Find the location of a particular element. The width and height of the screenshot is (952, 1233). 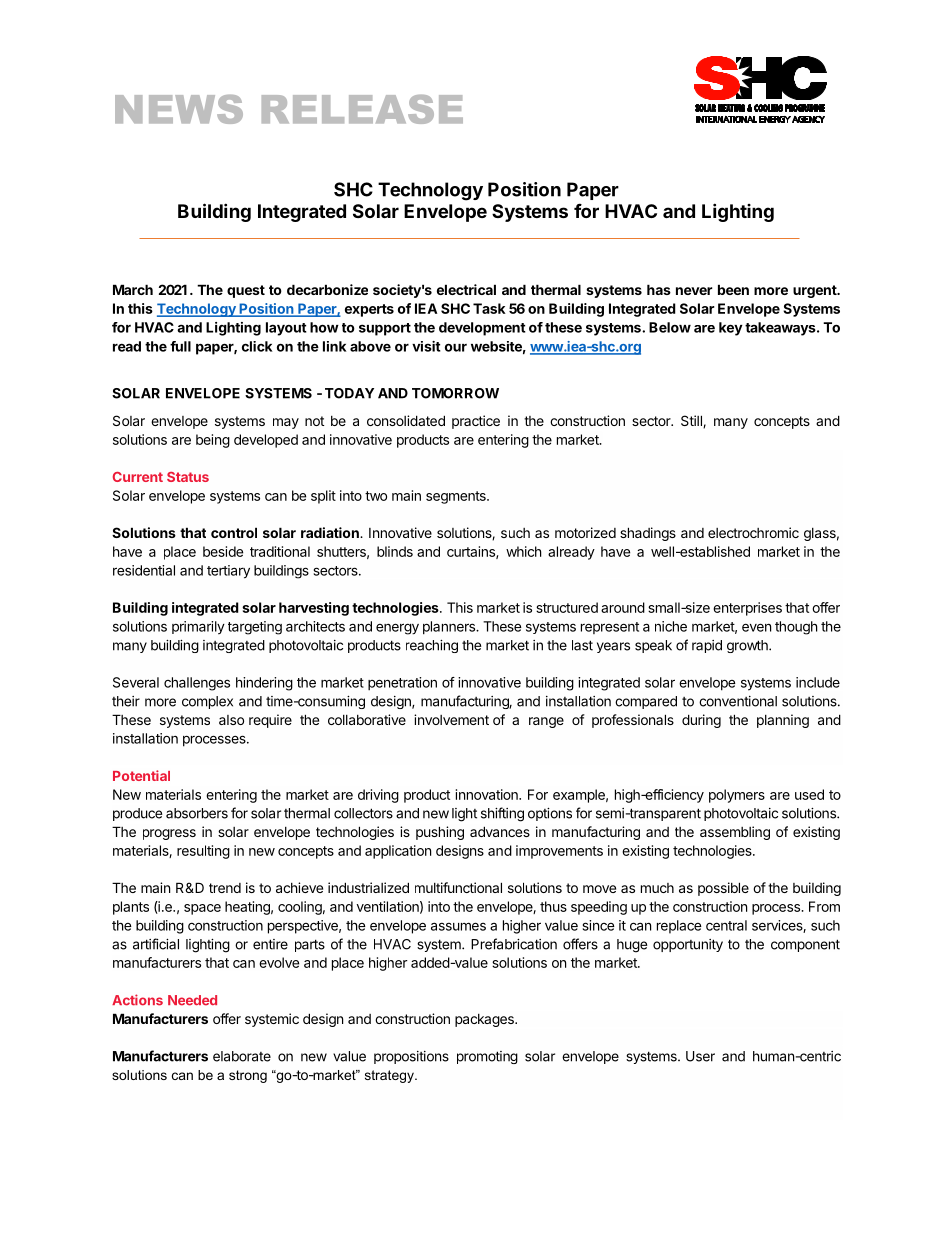

enterprises is located at coordinates (747, 609).
